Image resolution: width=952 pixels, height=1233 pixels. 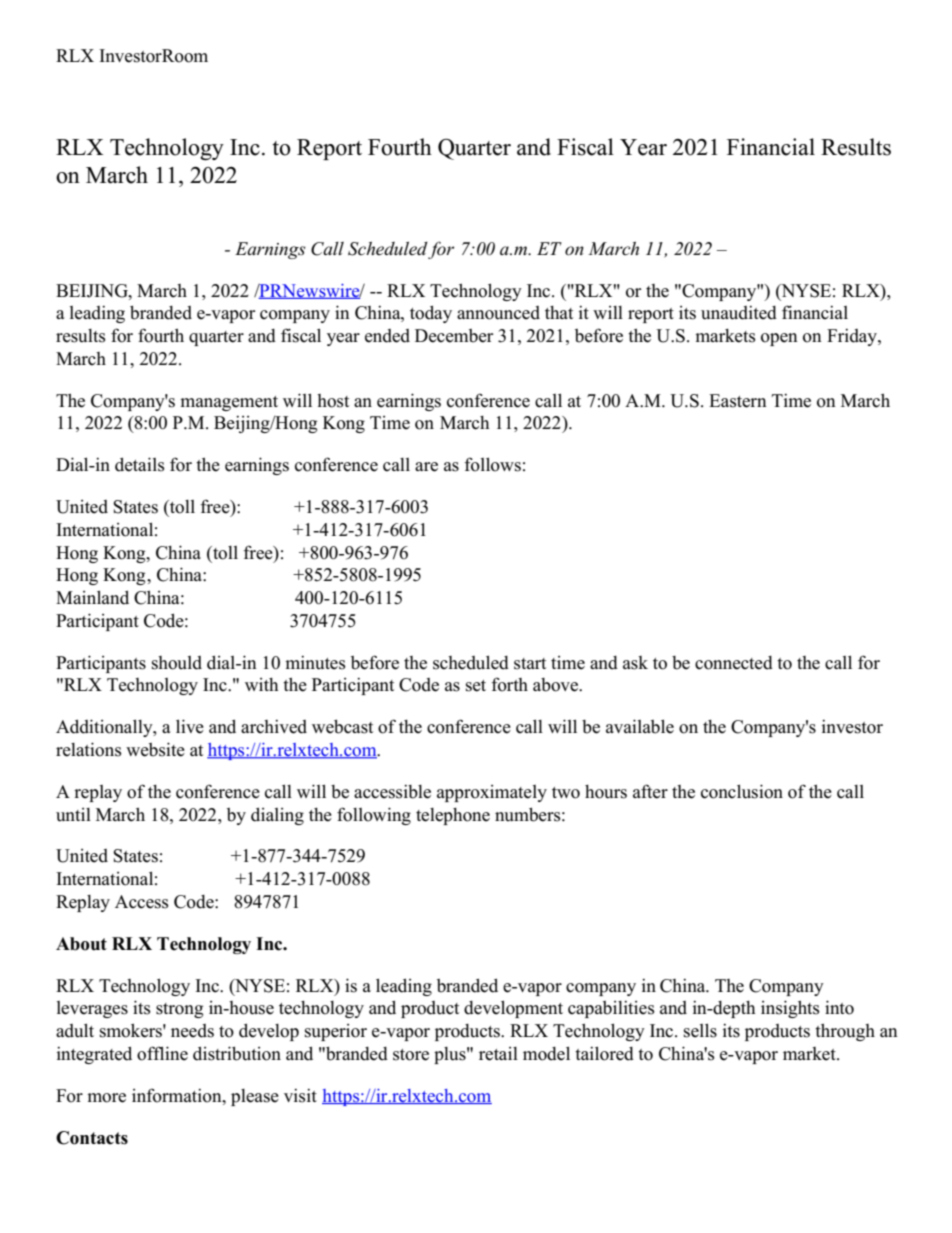 What do you see at coordinates (454, 336) in the screenshot?
I see `December` at bounding box center [454, 336].
